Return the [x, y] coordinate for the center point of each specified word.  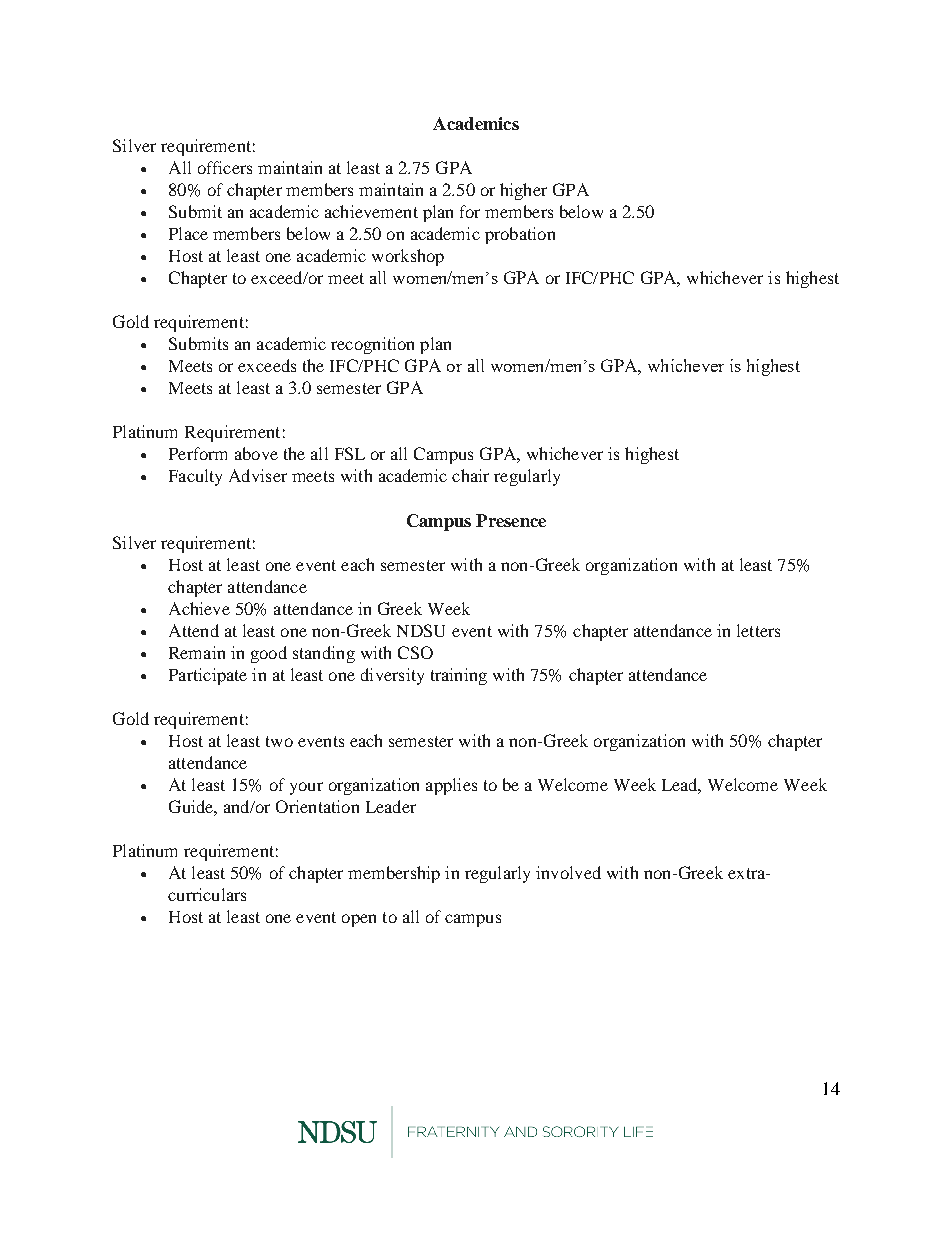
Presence [511, 520]
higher [523, 191]
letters [758, 630]
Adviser [258, 475]
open [359, 920]
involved [568, 872]
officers [225, 167]
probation [520, 235]
